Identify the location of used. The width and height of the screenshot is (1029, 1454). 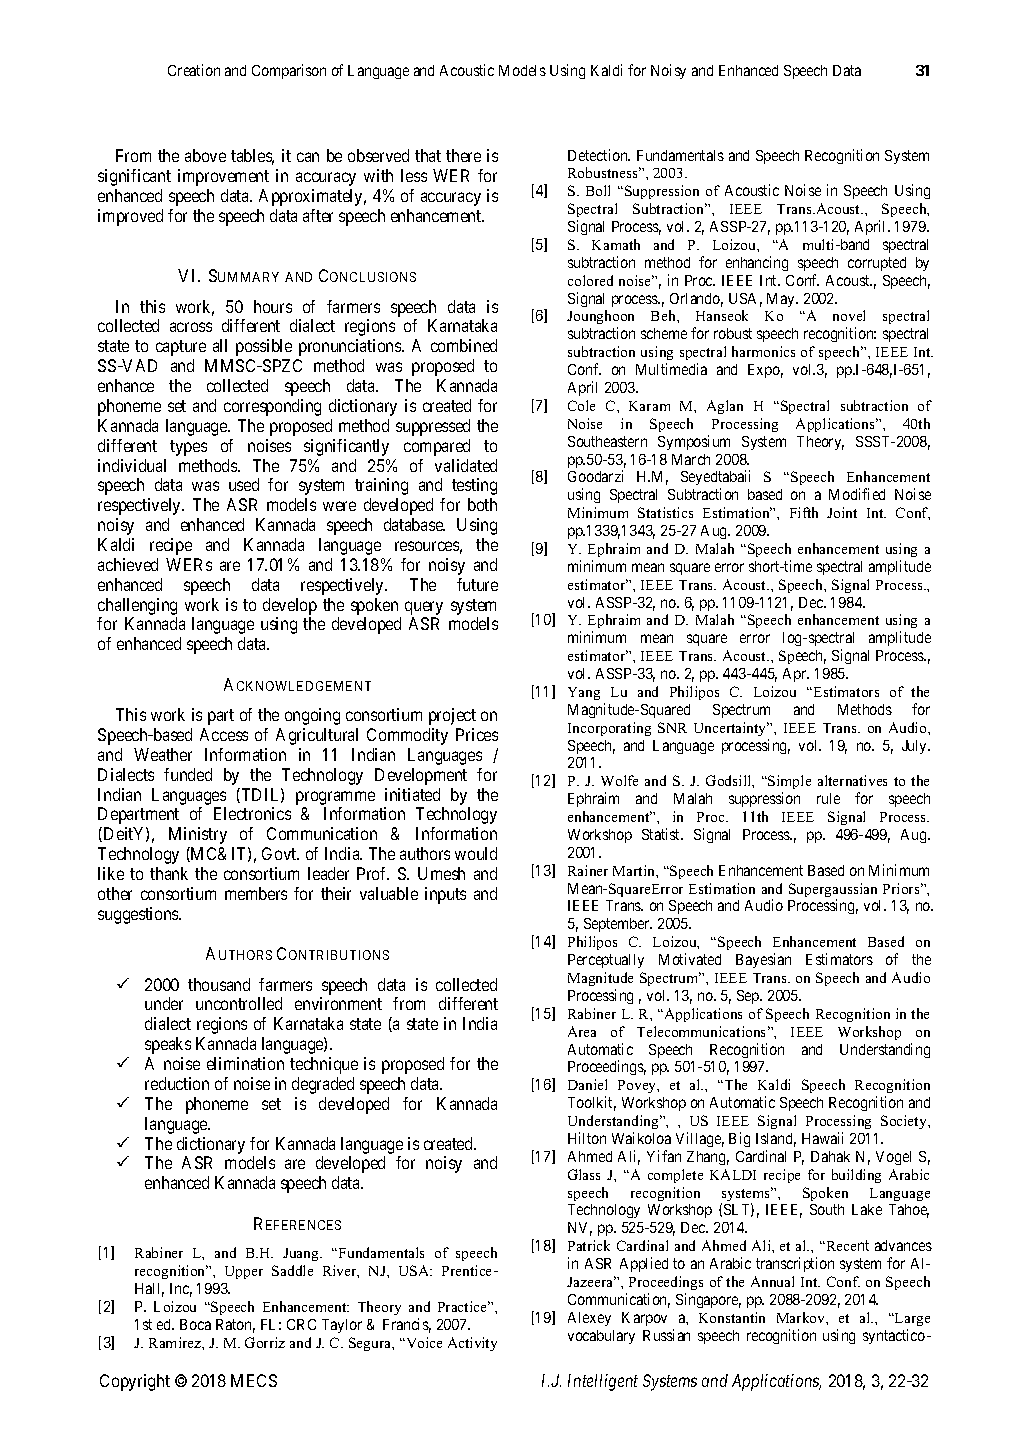
(244, 484).
